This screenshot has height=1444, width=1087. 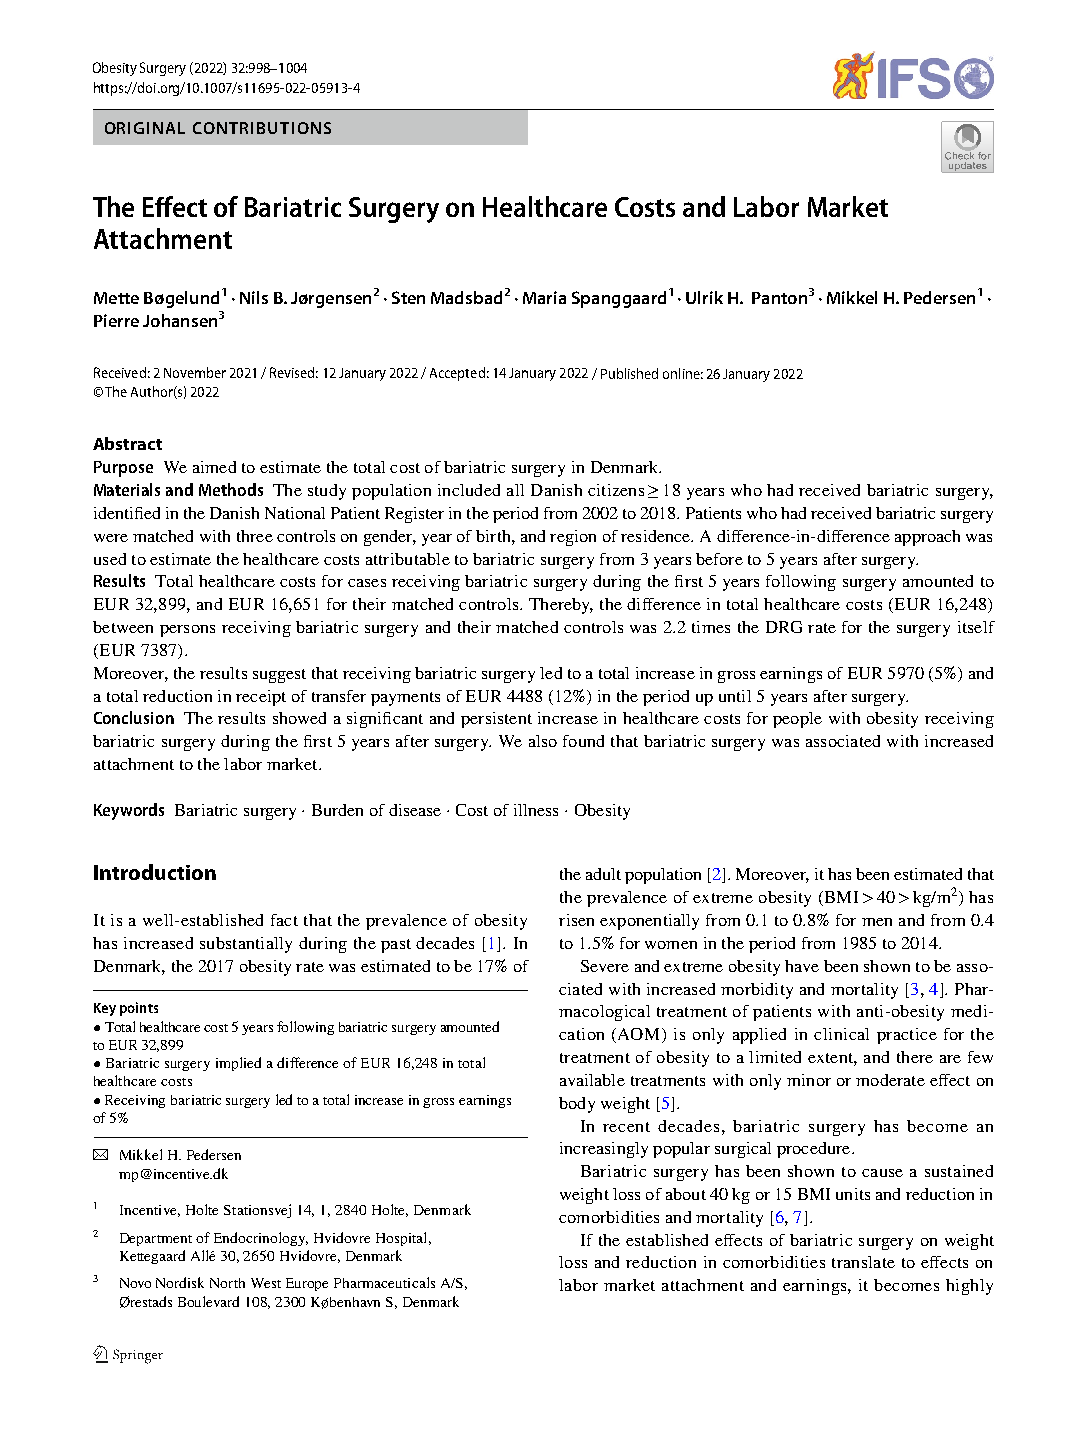 What do you see at coordinates (262, 128) in the screenshot?
I see `CONTRIBUTIONS` at bounding box center [262, 128].
